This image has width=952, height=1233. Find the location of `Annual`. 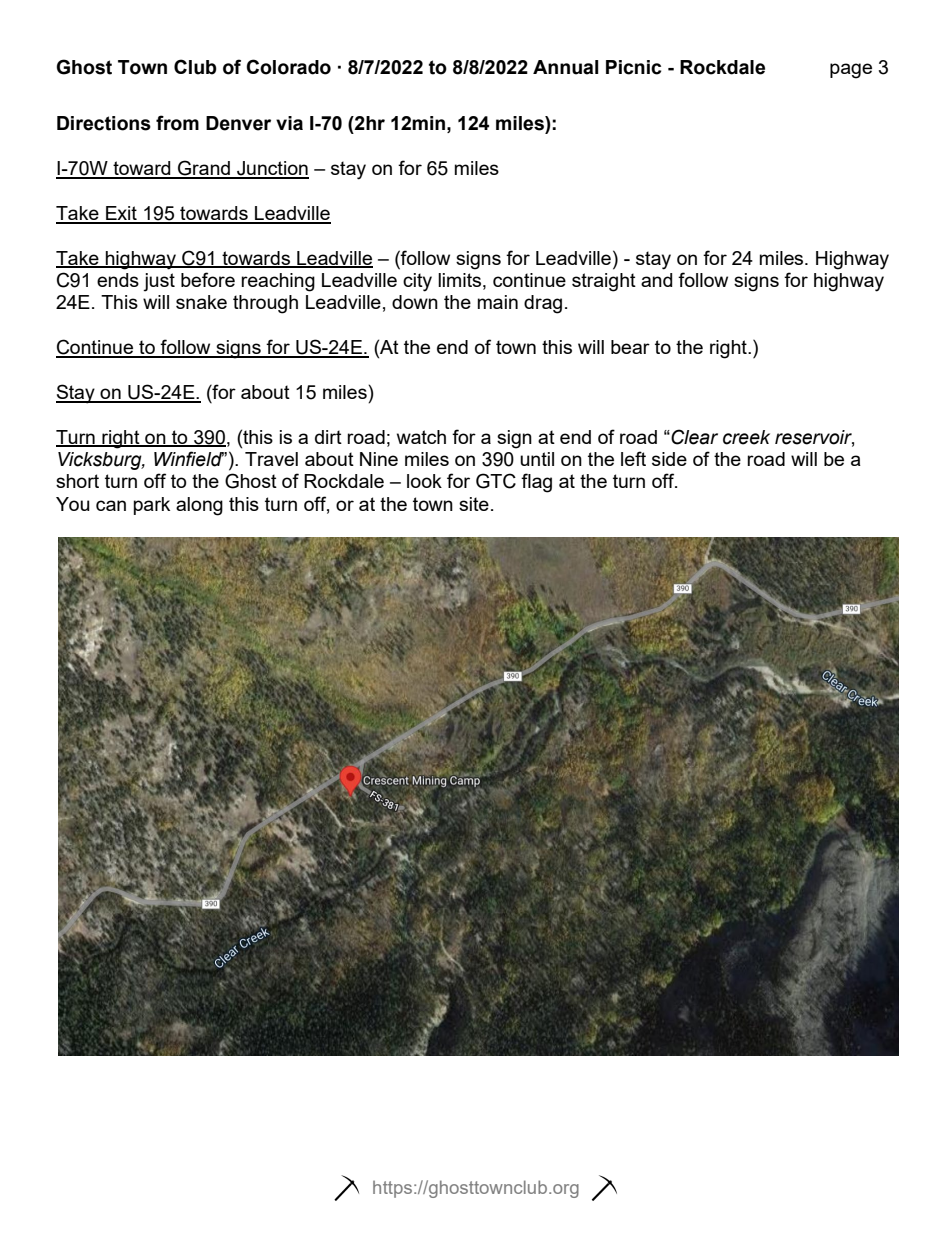

Annual is located at coordinates (565, 67).
